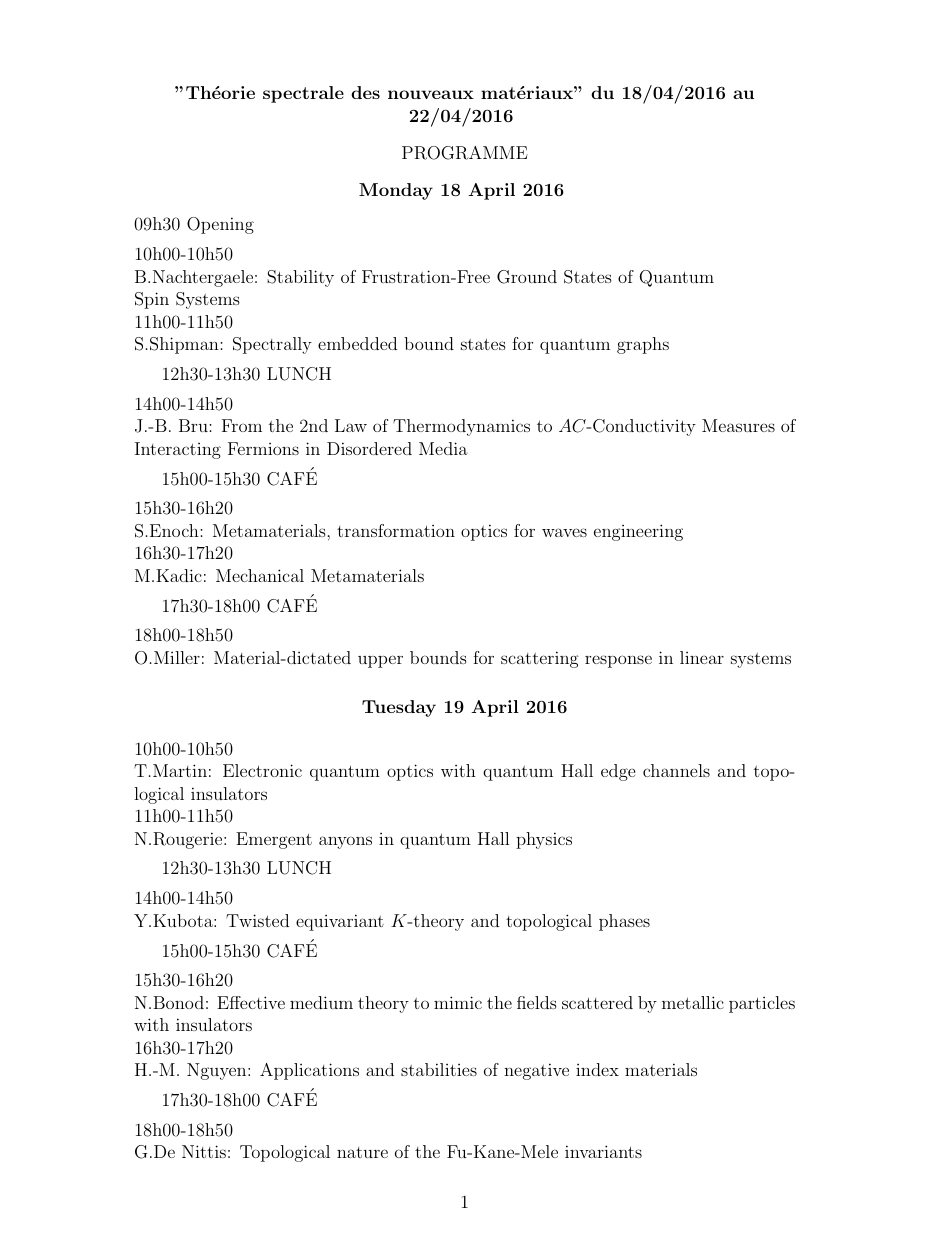 This screenshot has width=952, height=1233. What do you see at coordinates (544, 840) in the screenshot?
I see `physics` at bounding box center [544, 840].
